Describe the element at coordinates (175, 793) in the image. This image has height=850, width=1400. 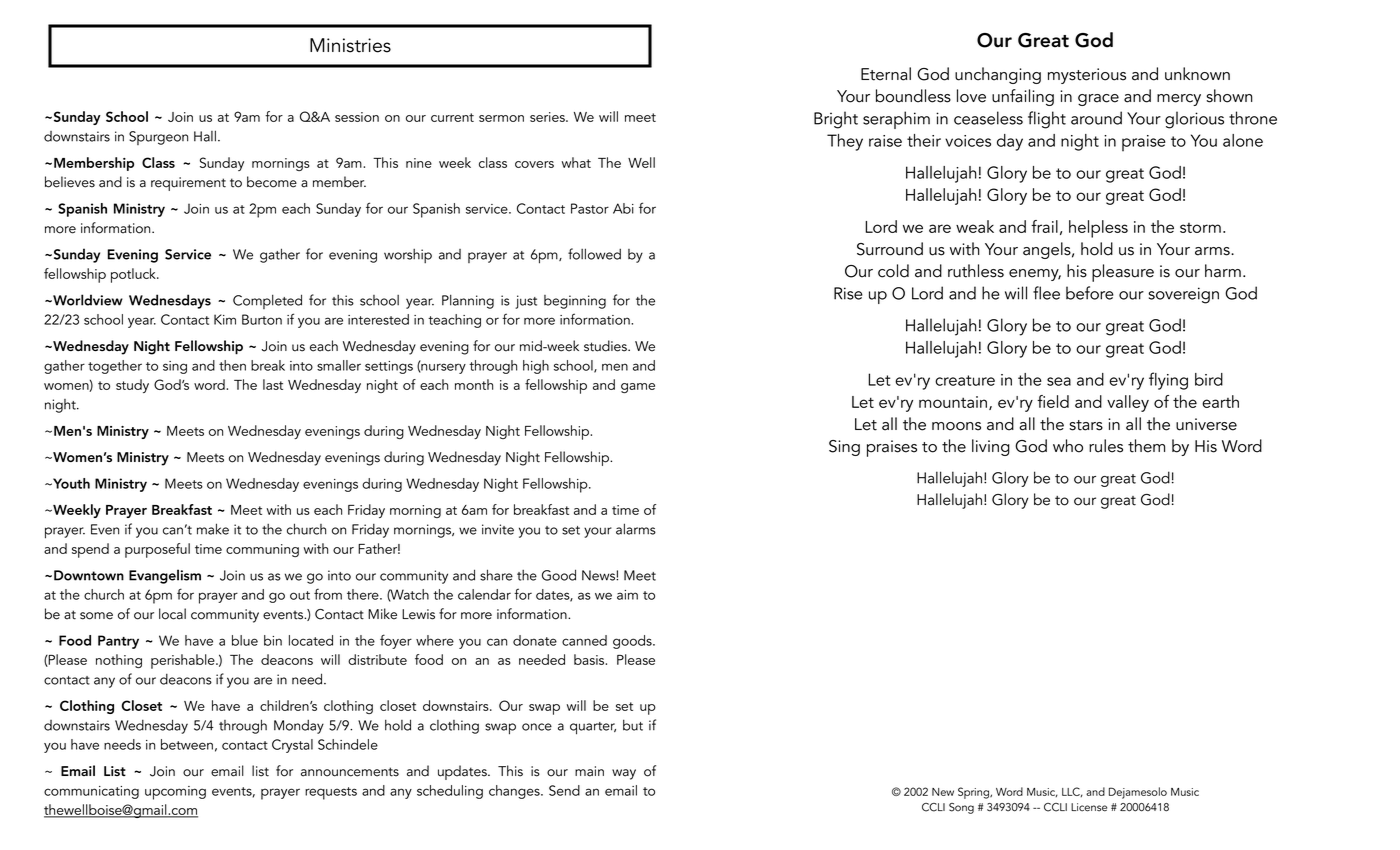
I see `upcoming` at that location.
